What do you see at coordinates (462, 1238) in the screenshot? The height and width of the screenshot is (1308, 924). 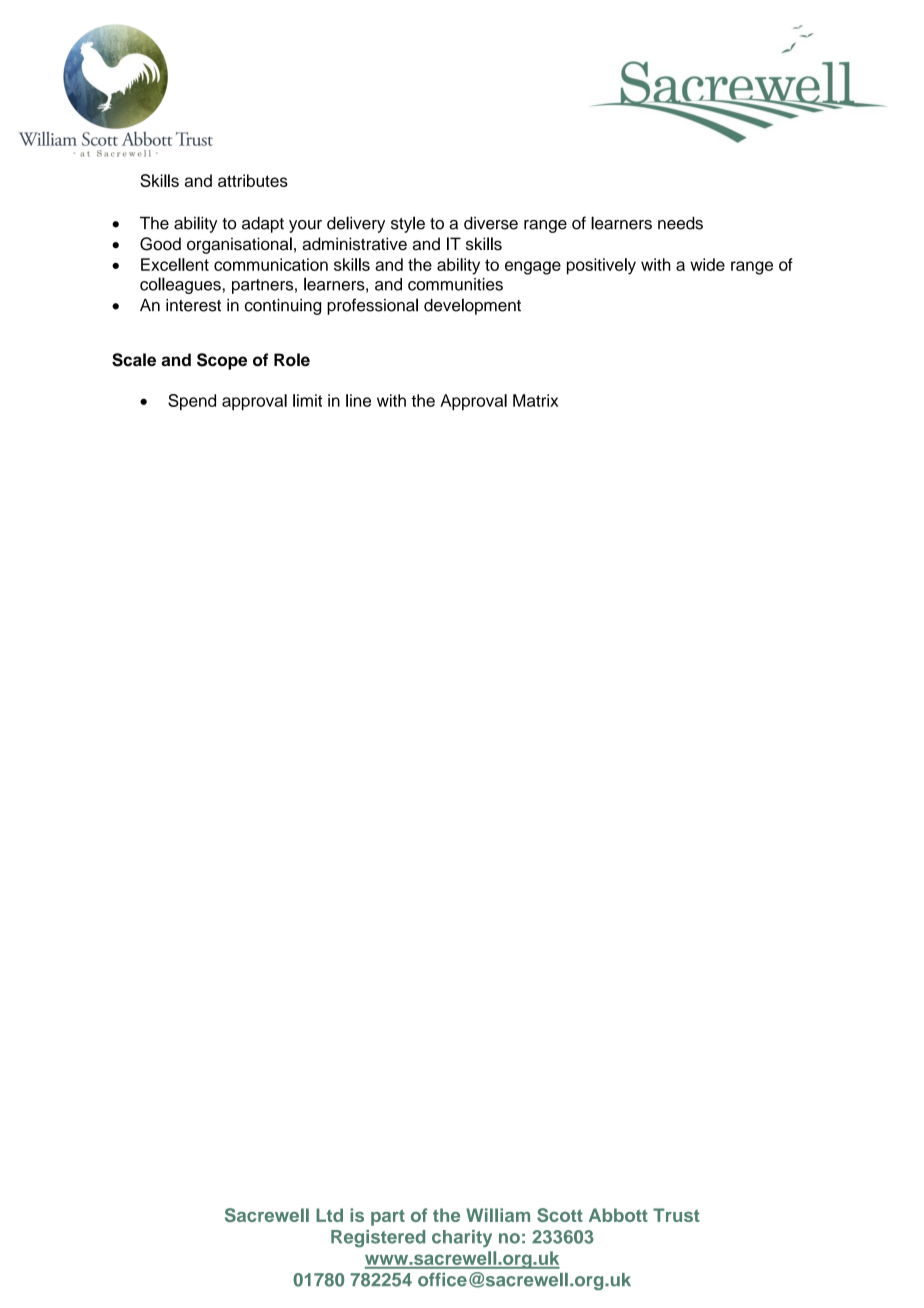 I see `charity` at bounding box center [462, 1238].
